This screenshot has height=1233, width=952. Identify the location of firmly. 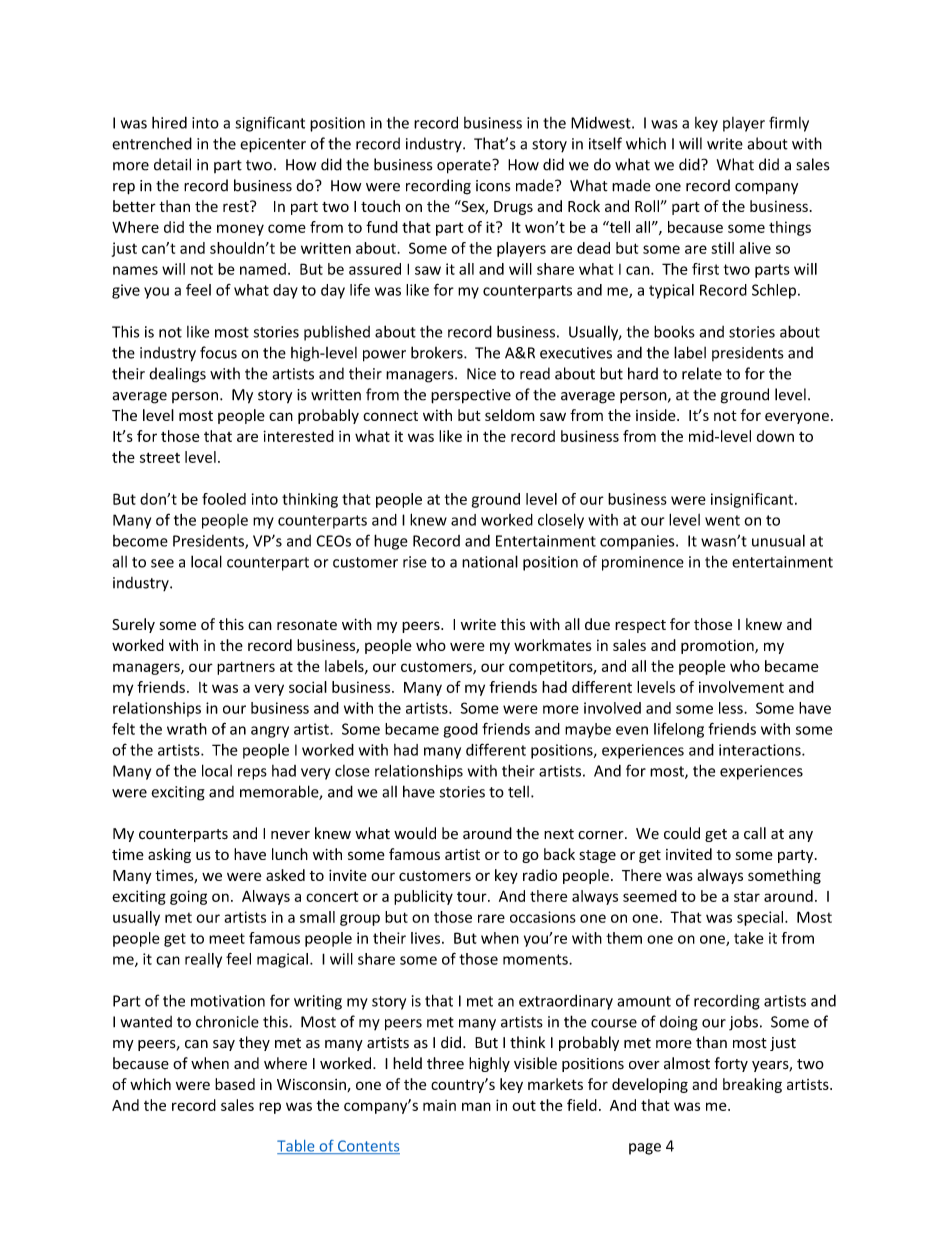
(789, 124).
